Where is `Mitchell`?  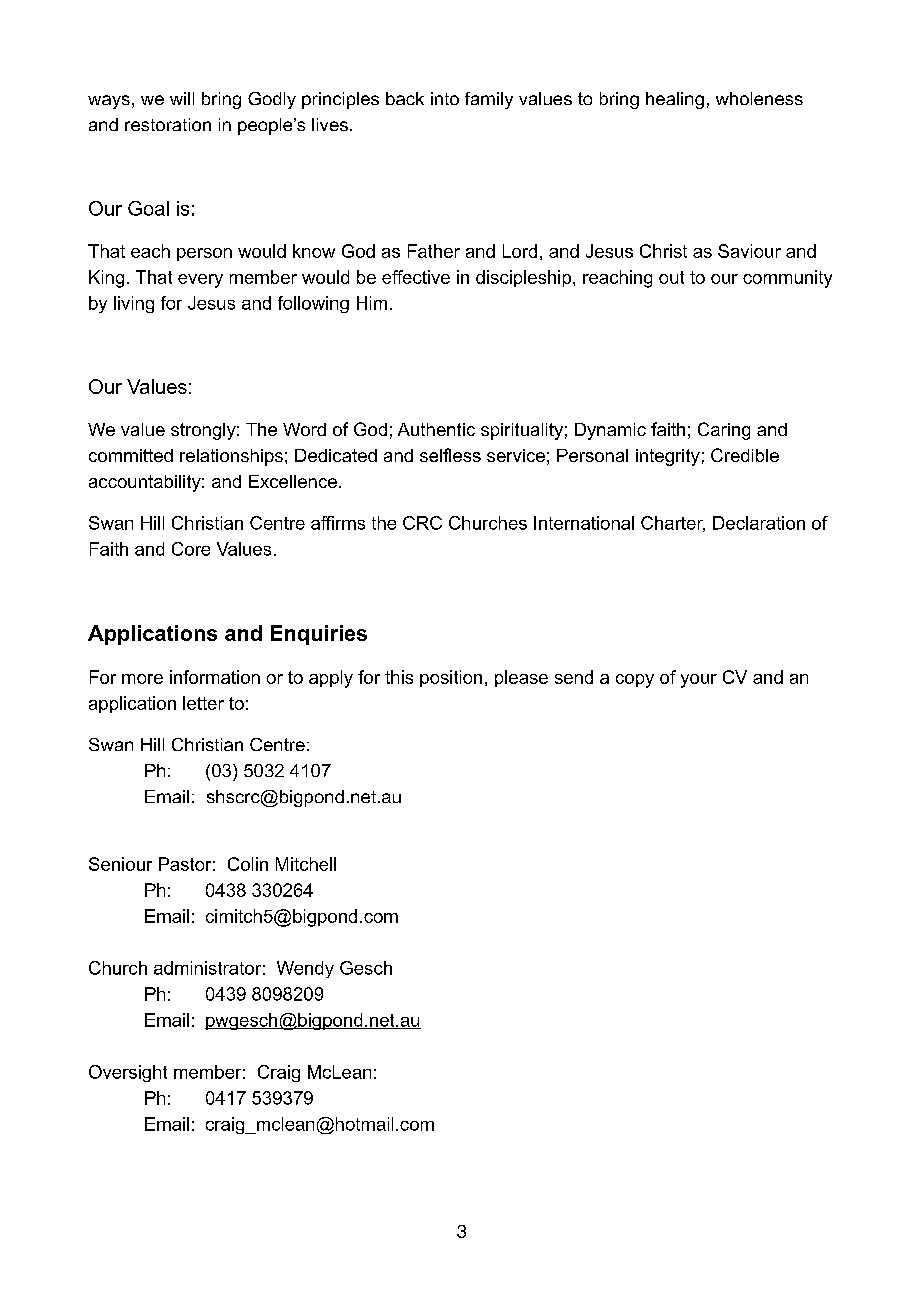 Mitchell is located at coordinates (306, 864).
